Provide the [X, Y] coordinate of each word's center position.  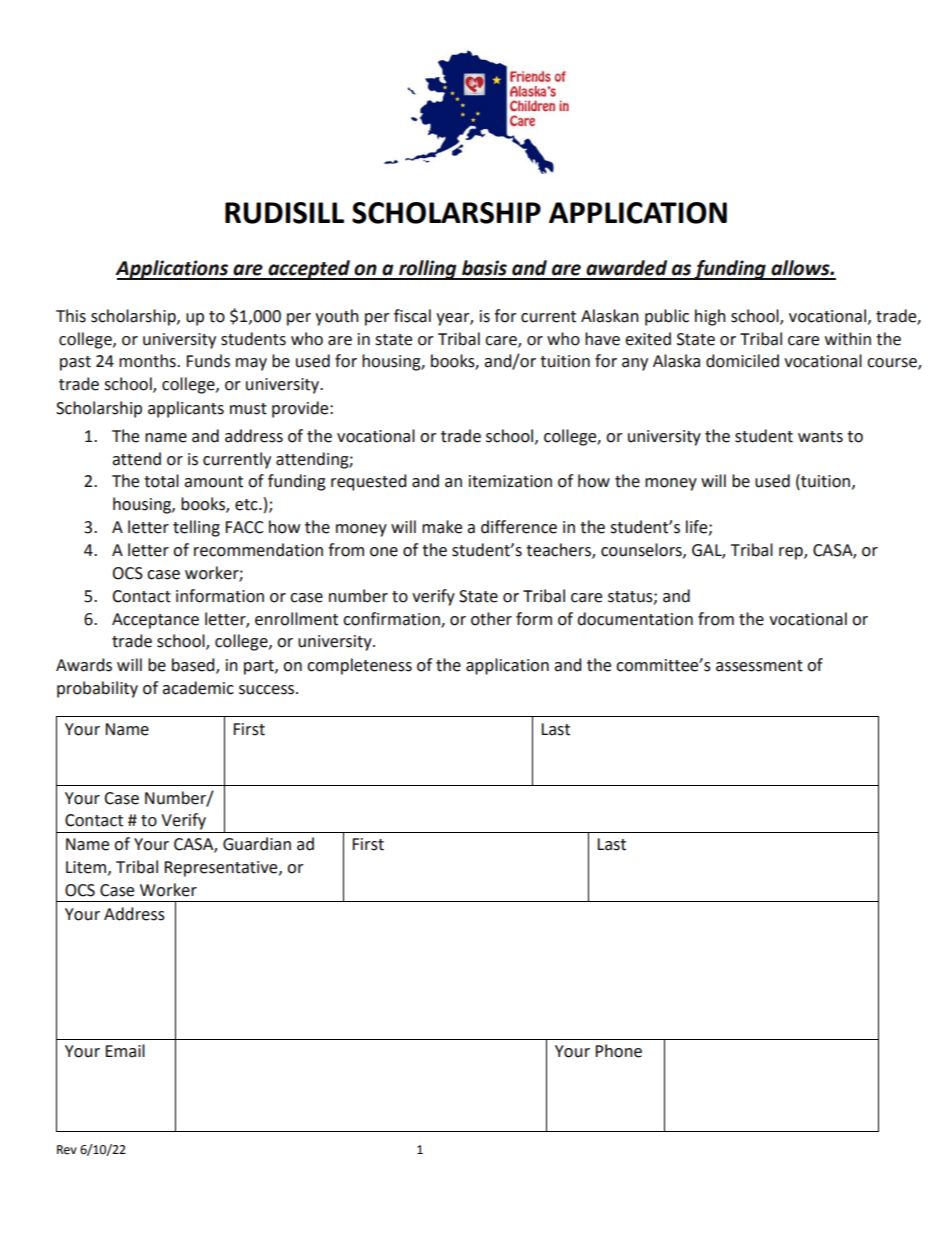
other [491, 619]
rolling [428, 270]
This [71, 316]
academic [198, 688]
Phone [618, 1051]
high [710, 317]
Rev [67, 1150]
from [716, 619]
